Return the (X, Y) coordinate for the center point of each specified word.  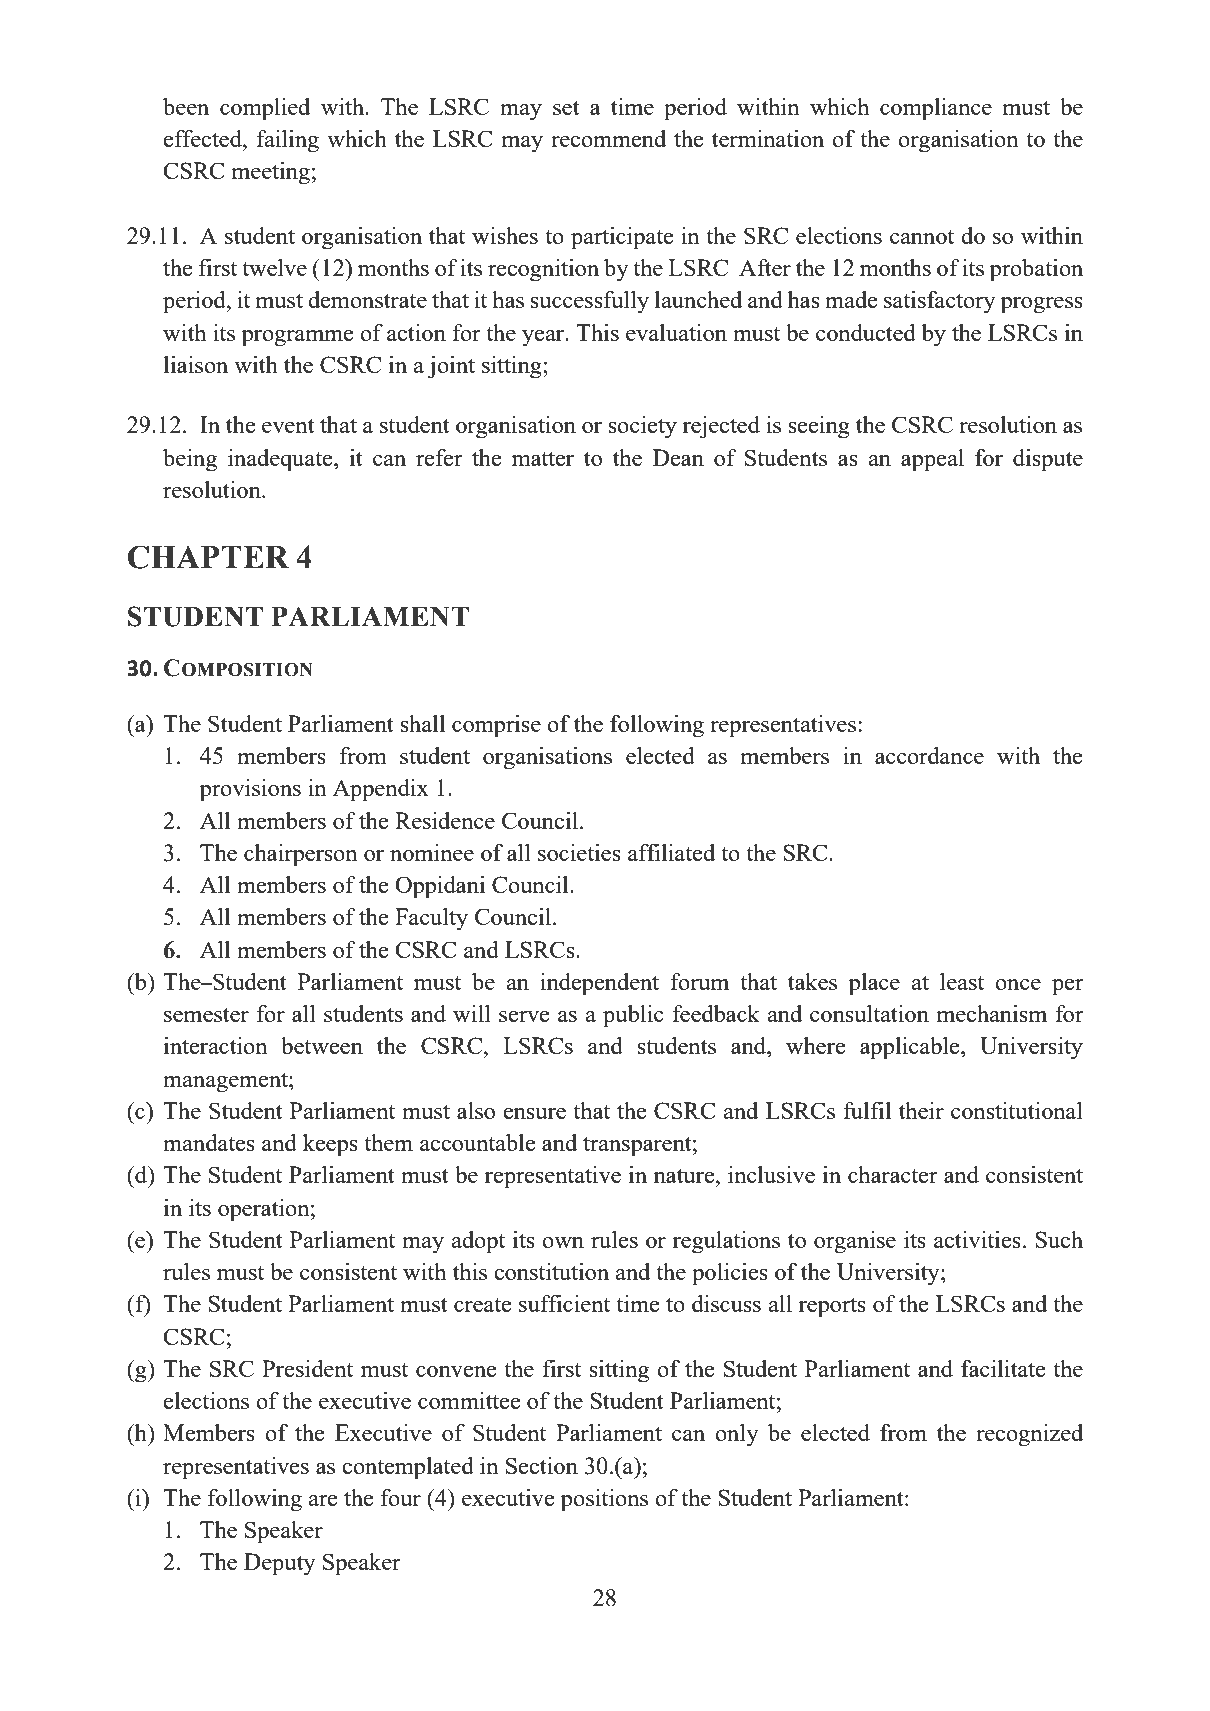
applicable (911, 1048)
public (633, 1016)
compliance (936, 109)
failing (287, 141)
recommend (608, 138)
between (322, 1045)
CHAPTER (208, 557)
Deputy (280, 1564)
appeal (932, 460)
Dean (678, 457)
